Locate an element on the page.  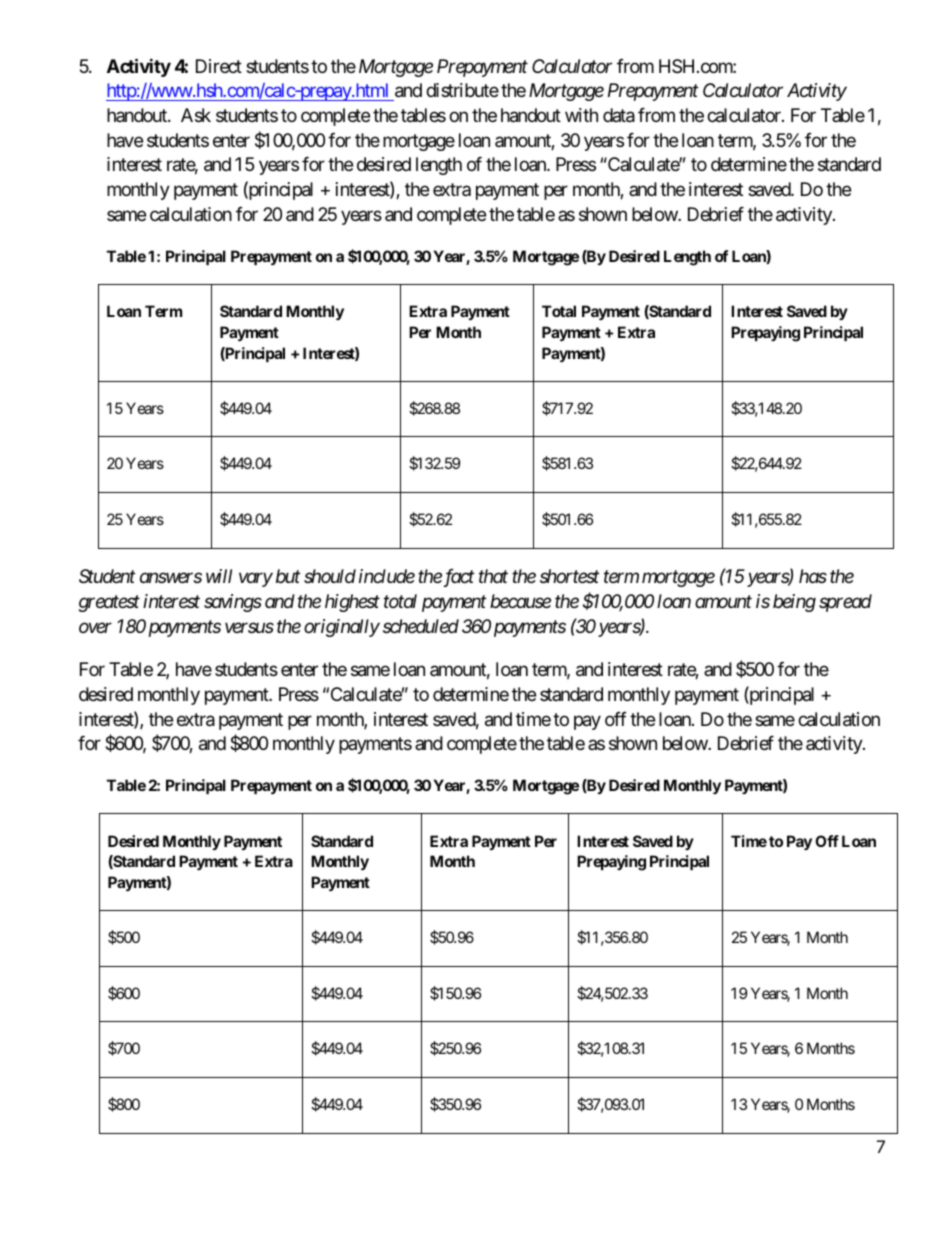
savings is located at coordinates (233, 603).
